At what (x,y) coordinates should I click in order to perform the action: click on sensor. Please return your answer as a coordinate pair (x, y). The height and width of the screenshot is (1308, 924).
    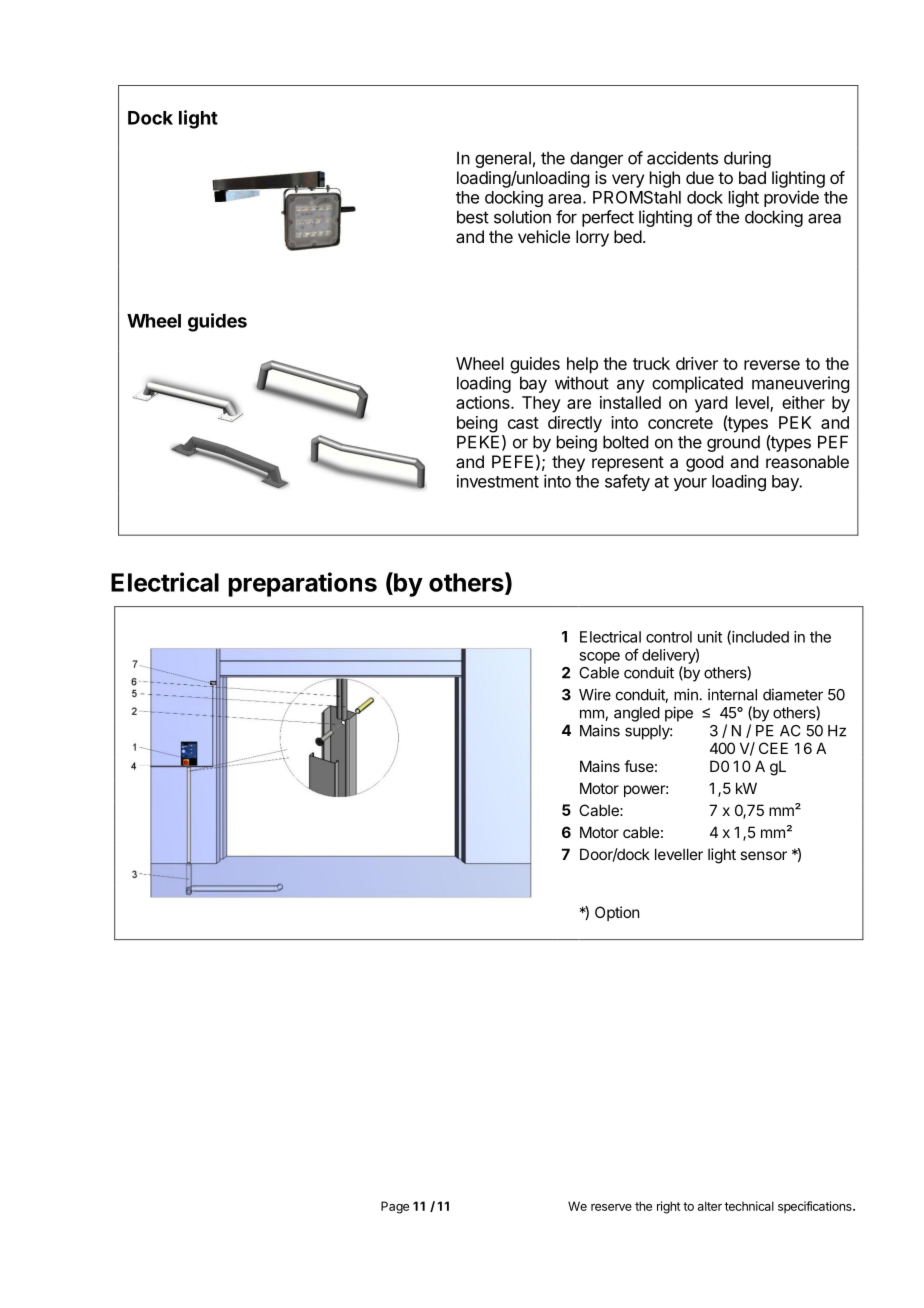
    Looking at the image, I should click on (763, 855).
